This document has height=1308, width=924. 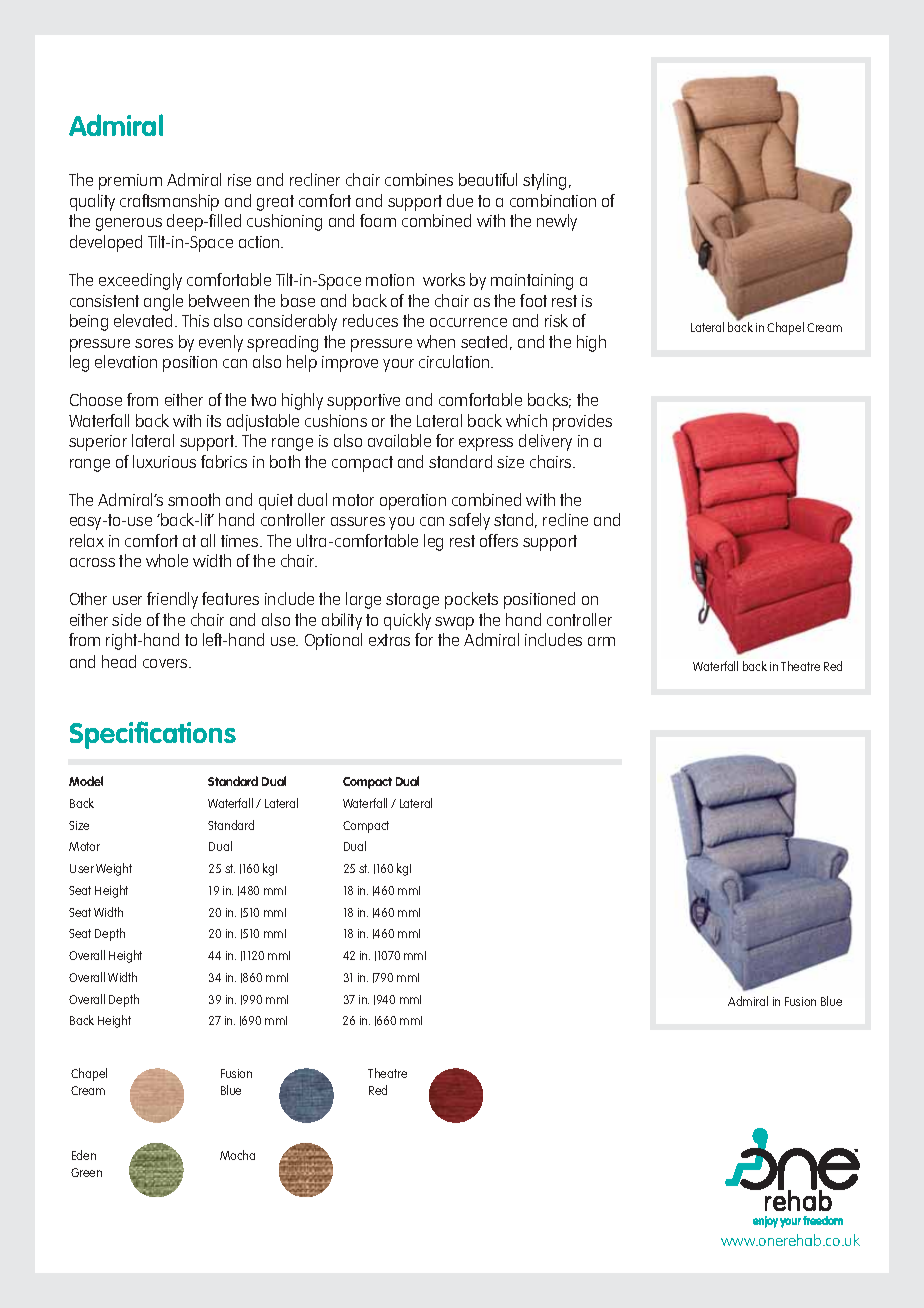 I want to click on covers, so click(x=166, y=663).
